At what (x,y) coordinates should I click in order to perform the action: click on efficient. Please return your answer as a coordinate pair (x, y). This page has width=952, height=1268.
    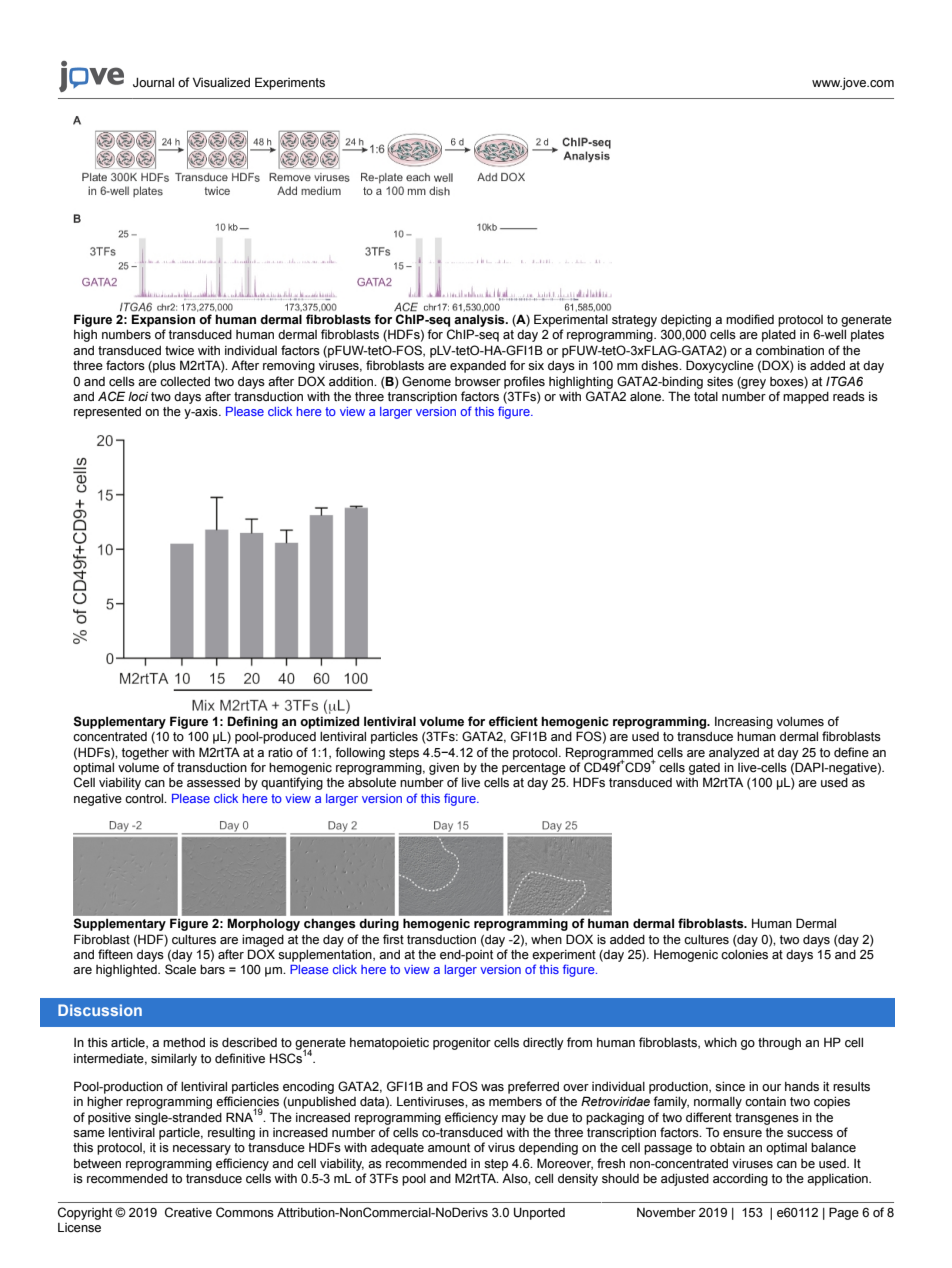
    Looking at the image, I should click on (513, 721).
